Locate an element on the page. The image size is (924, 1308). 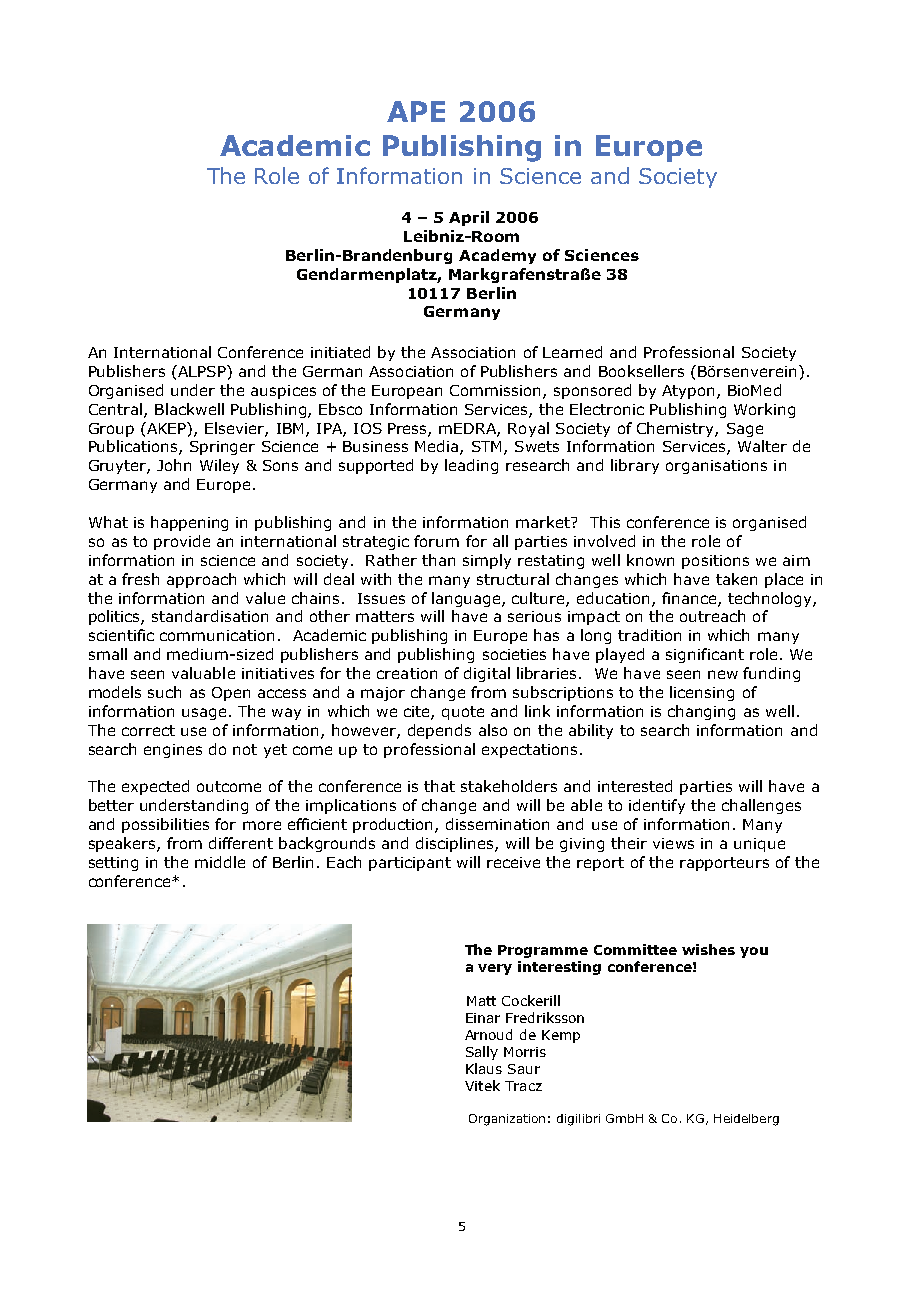
standardisation is located at coordinates (210, 616).
